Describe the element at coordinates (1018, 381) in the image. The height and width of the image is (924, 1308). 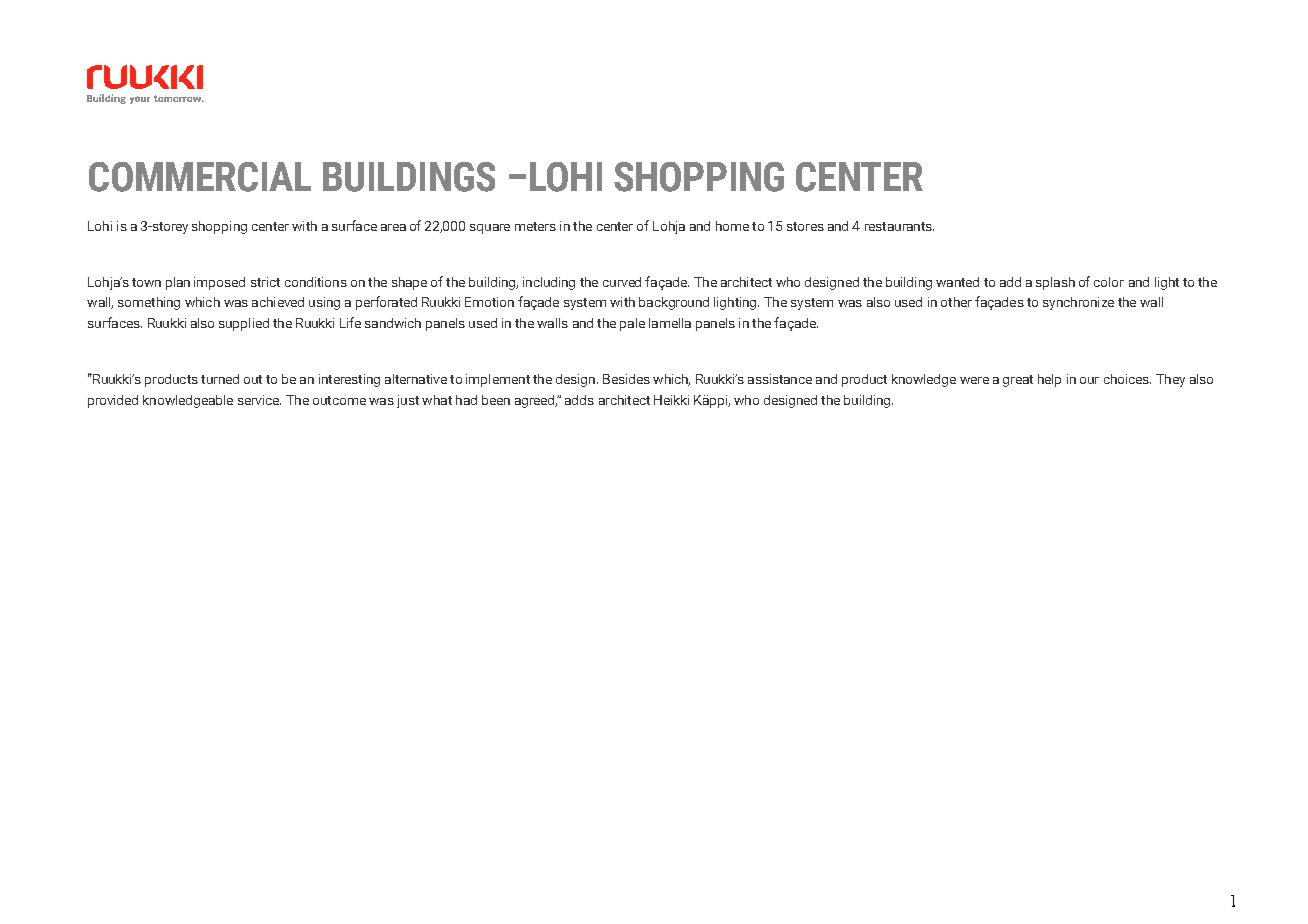
I see `great` at that location.
